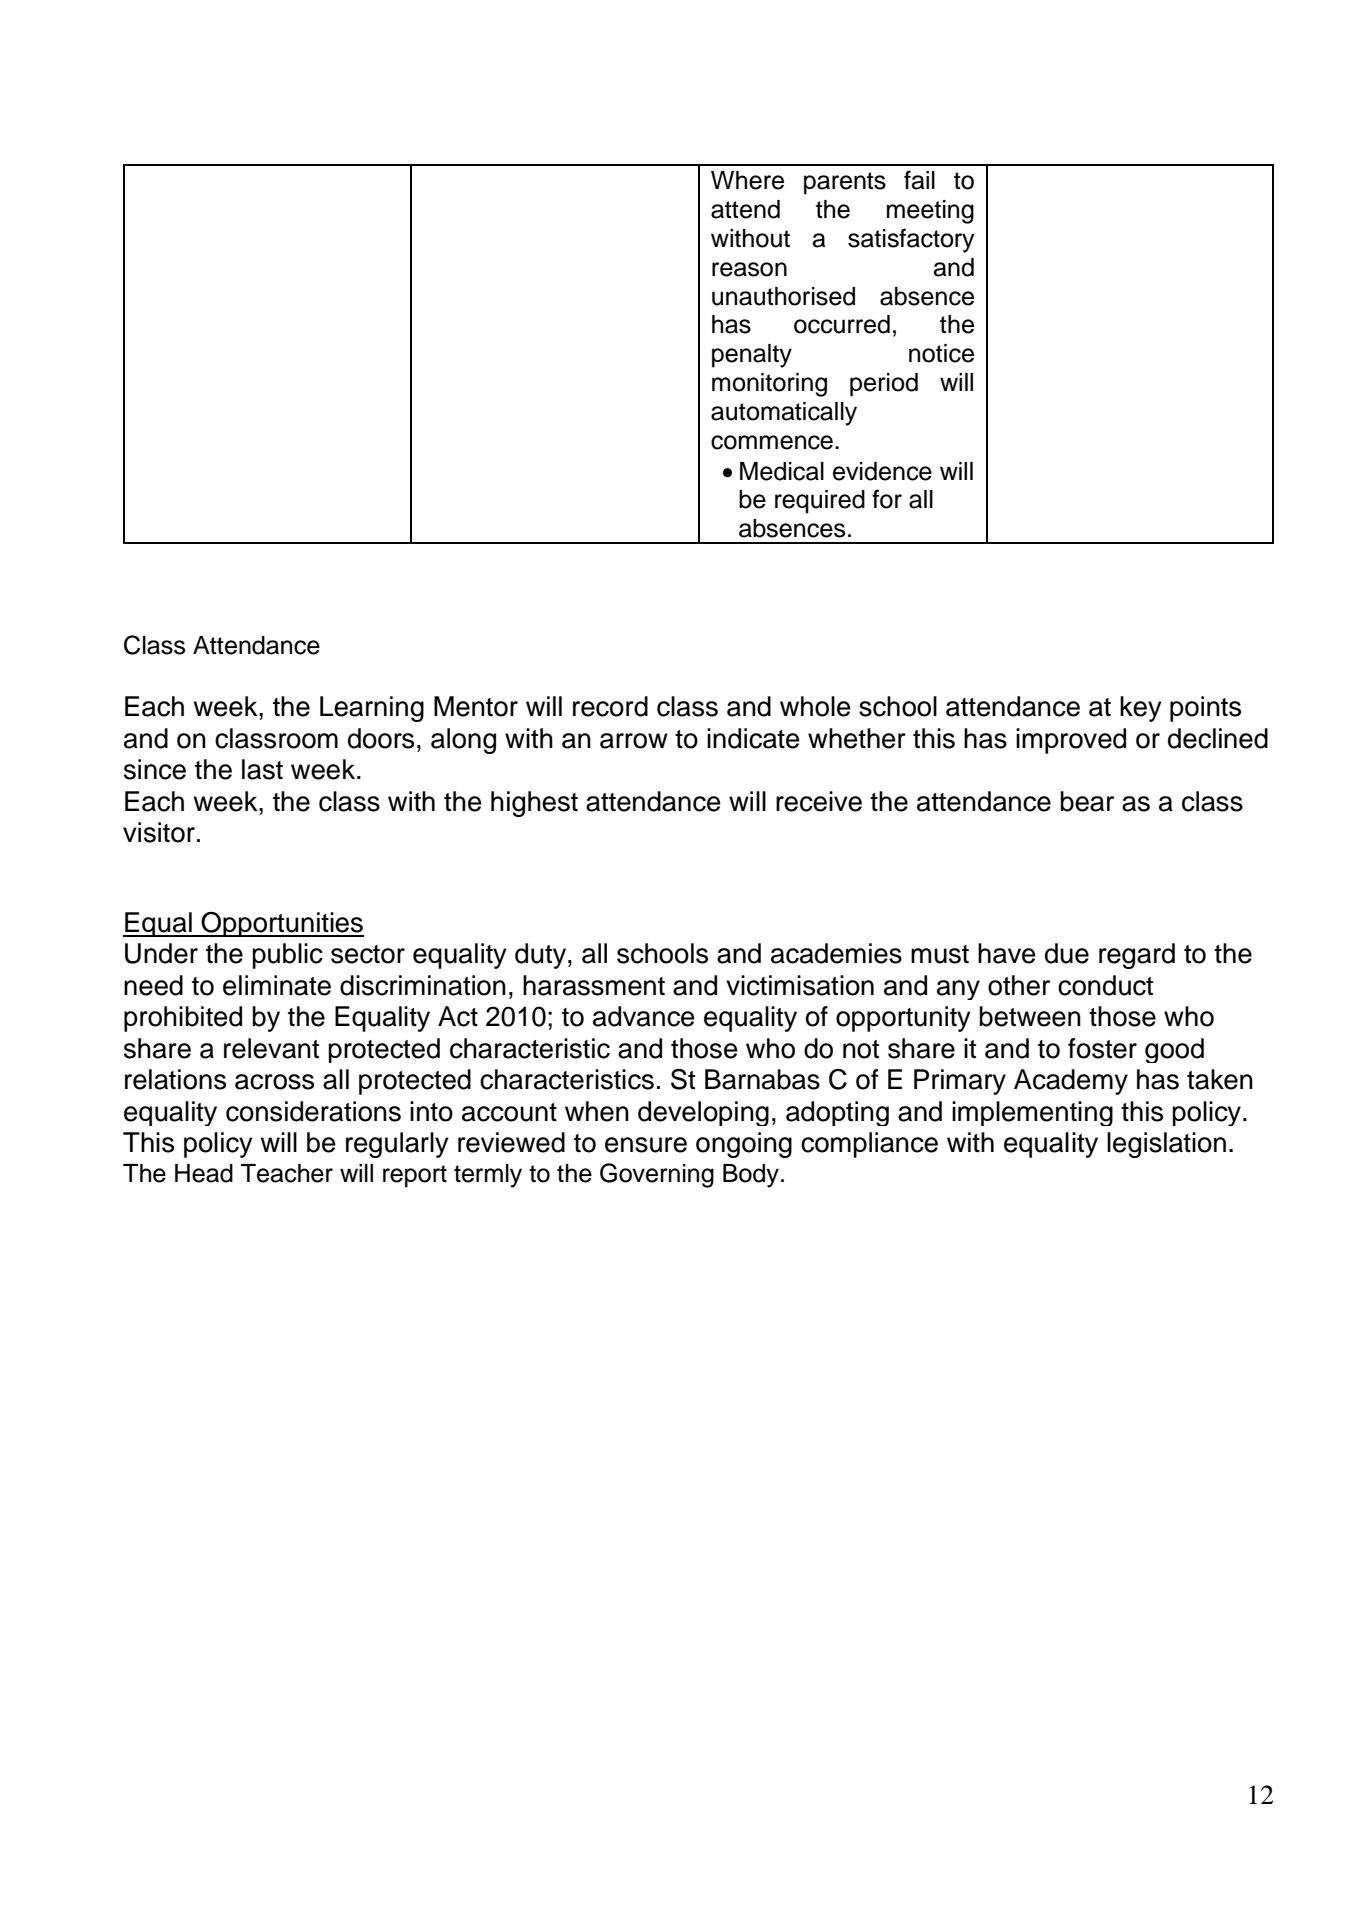 This screenshot has width=1359, height=1922. I want to click on required, so click(820, 502).
